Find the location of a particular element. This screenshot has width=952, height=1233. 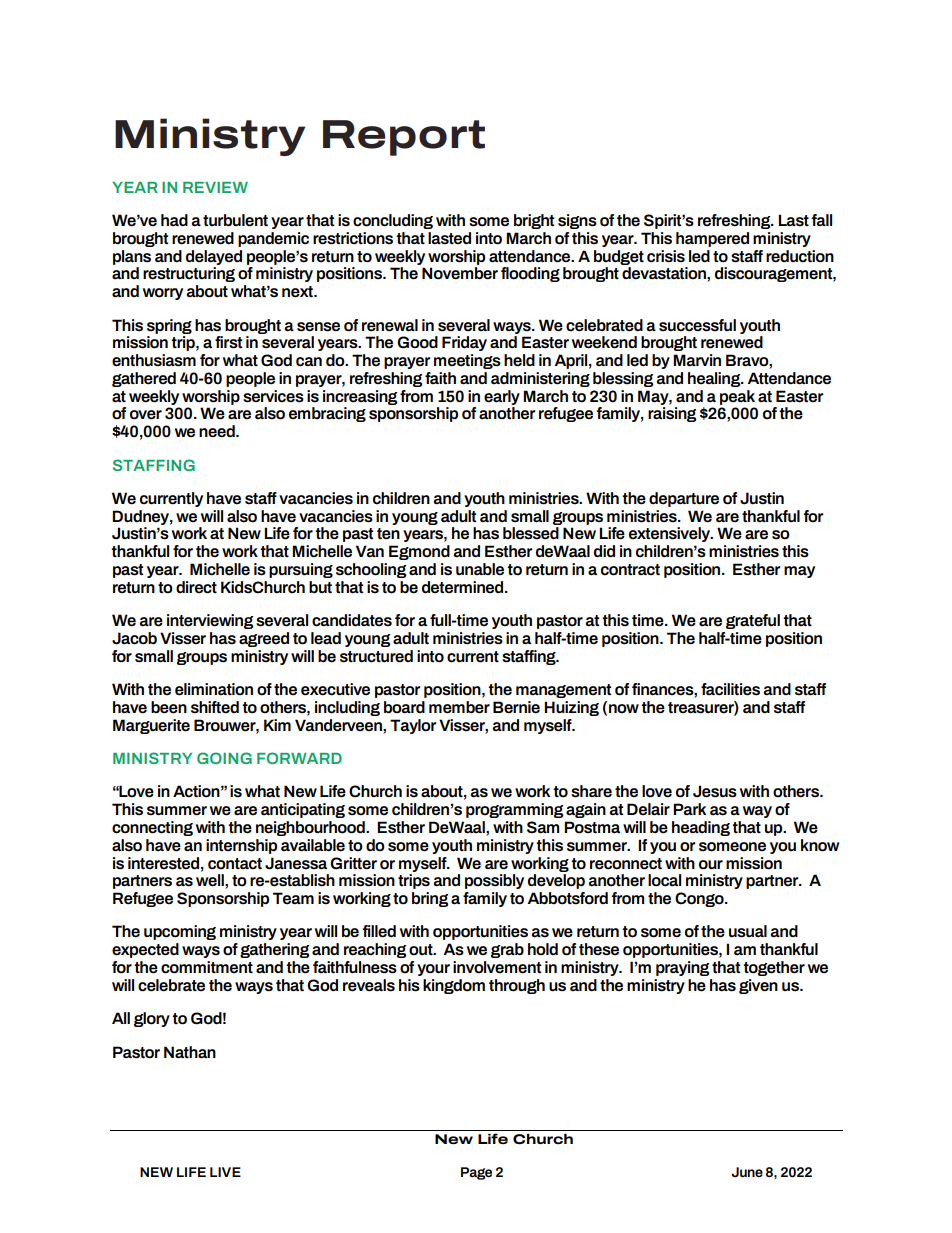

GOING is located at coordinates (224, 758).
